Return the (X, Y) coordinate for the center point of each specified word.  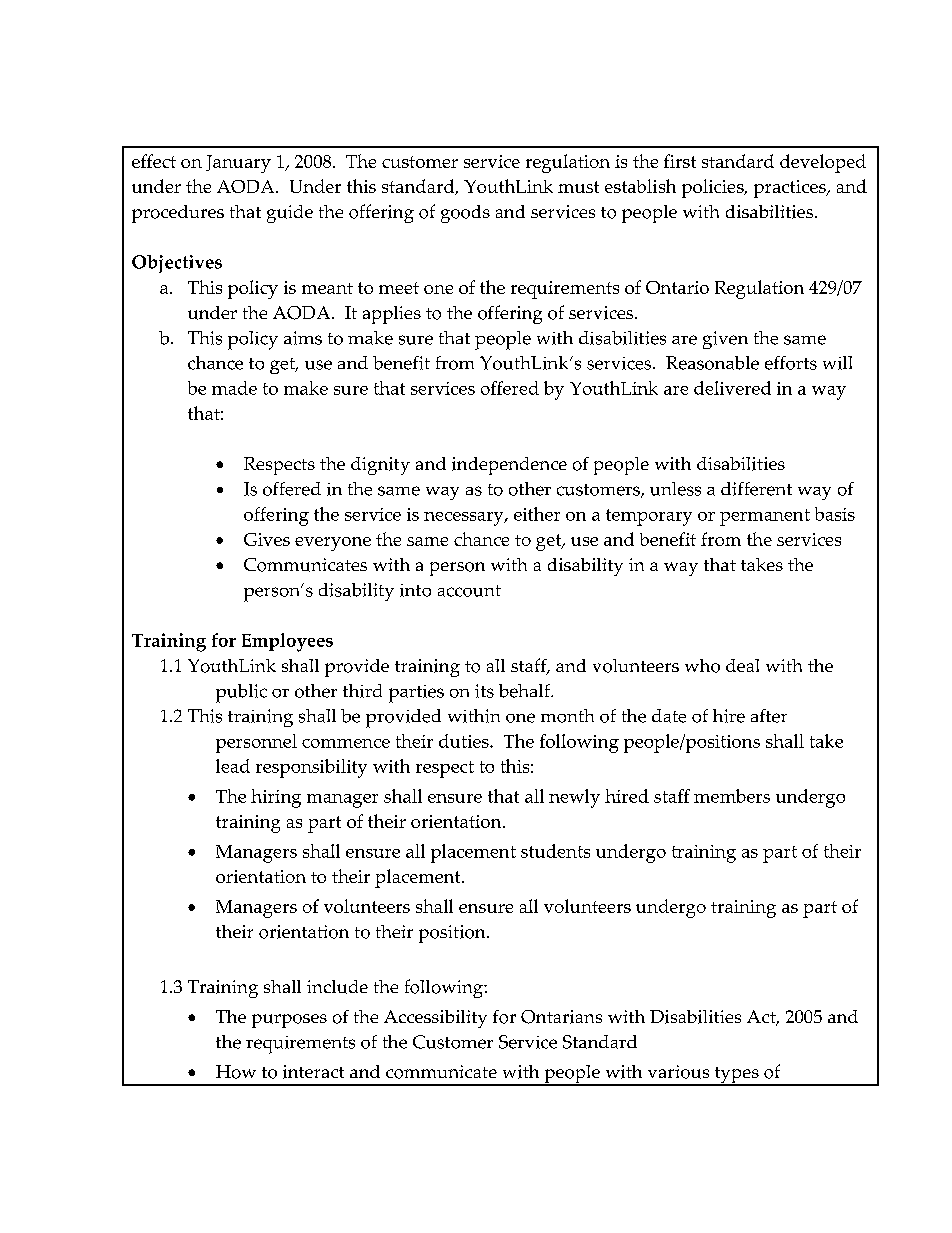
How (236, 1072)
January (238, 164)
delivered (732, 388)
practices (791, 189)
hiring (276, 798)
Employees (287, 642)
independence (509, 466)
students (555, 851)
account (469, 591)
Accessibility (435, 1019)
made (234, 388)
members (732, 796)
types (736, 1076)
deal (742, 665)
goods (465, 214)
